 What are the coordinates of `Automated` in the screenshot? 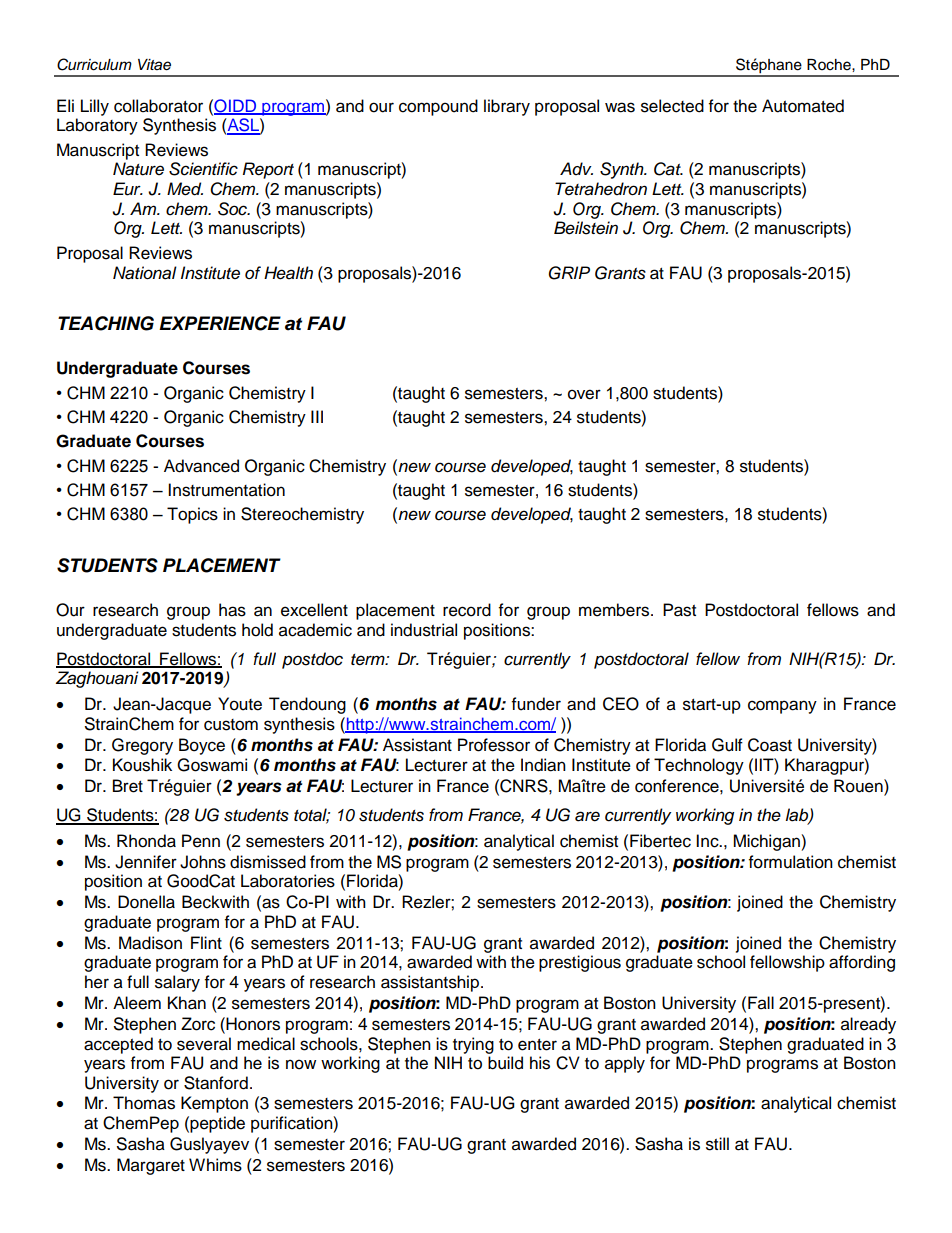 It's located at (803, 106).
